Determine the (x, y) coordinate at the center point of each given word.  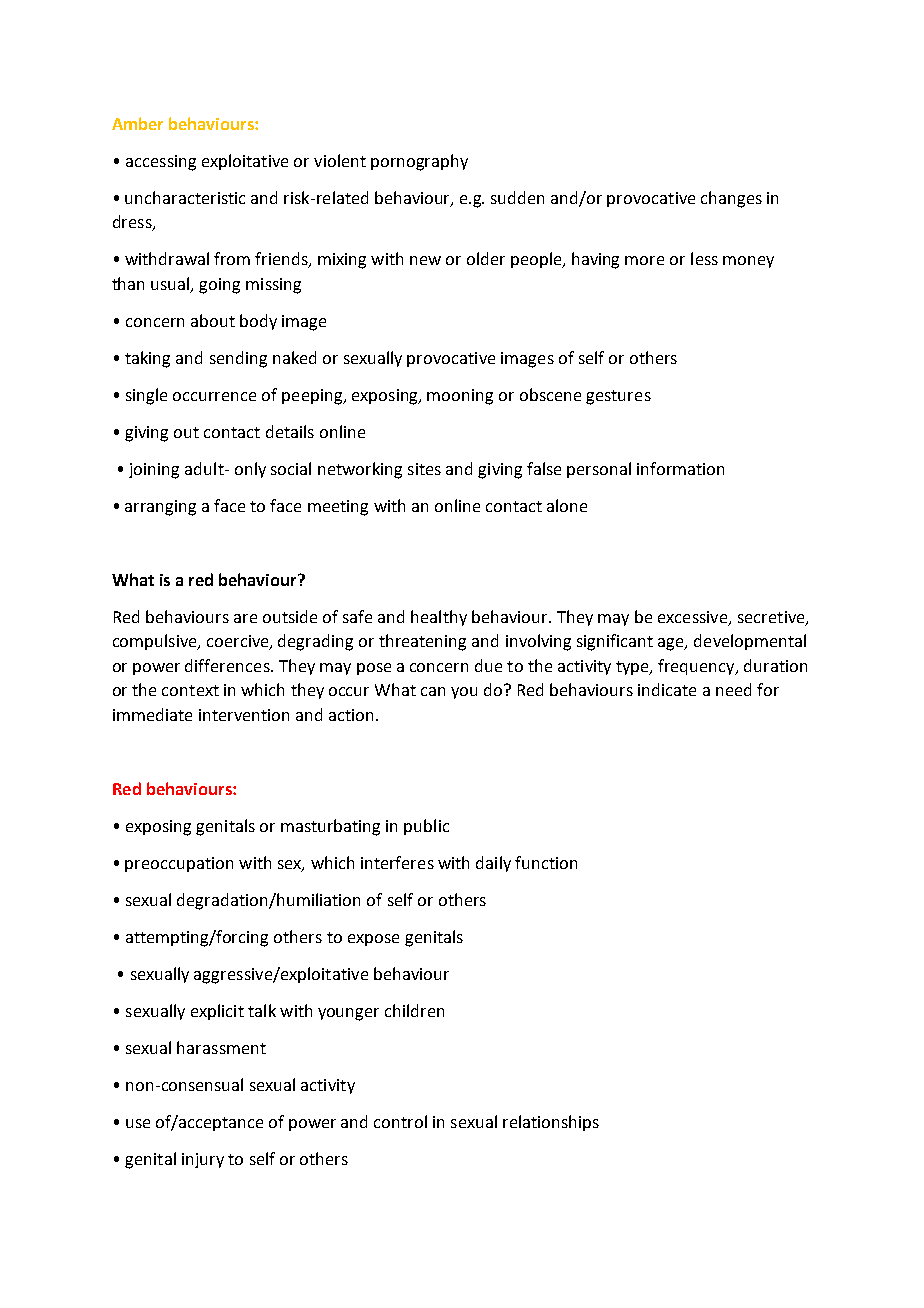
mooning (460, 397)
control (400, 1121)
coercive (239, 642)
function (546, 862)
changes (731, 199)
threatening (422, 642)
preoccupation (179, 864)
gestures (618, 397)
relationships (551, 1123)
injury (203, 1160)
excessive (694, 618)
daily (493, 864)
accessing (161, 163)
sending (238, 359)
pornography (419, 162)
